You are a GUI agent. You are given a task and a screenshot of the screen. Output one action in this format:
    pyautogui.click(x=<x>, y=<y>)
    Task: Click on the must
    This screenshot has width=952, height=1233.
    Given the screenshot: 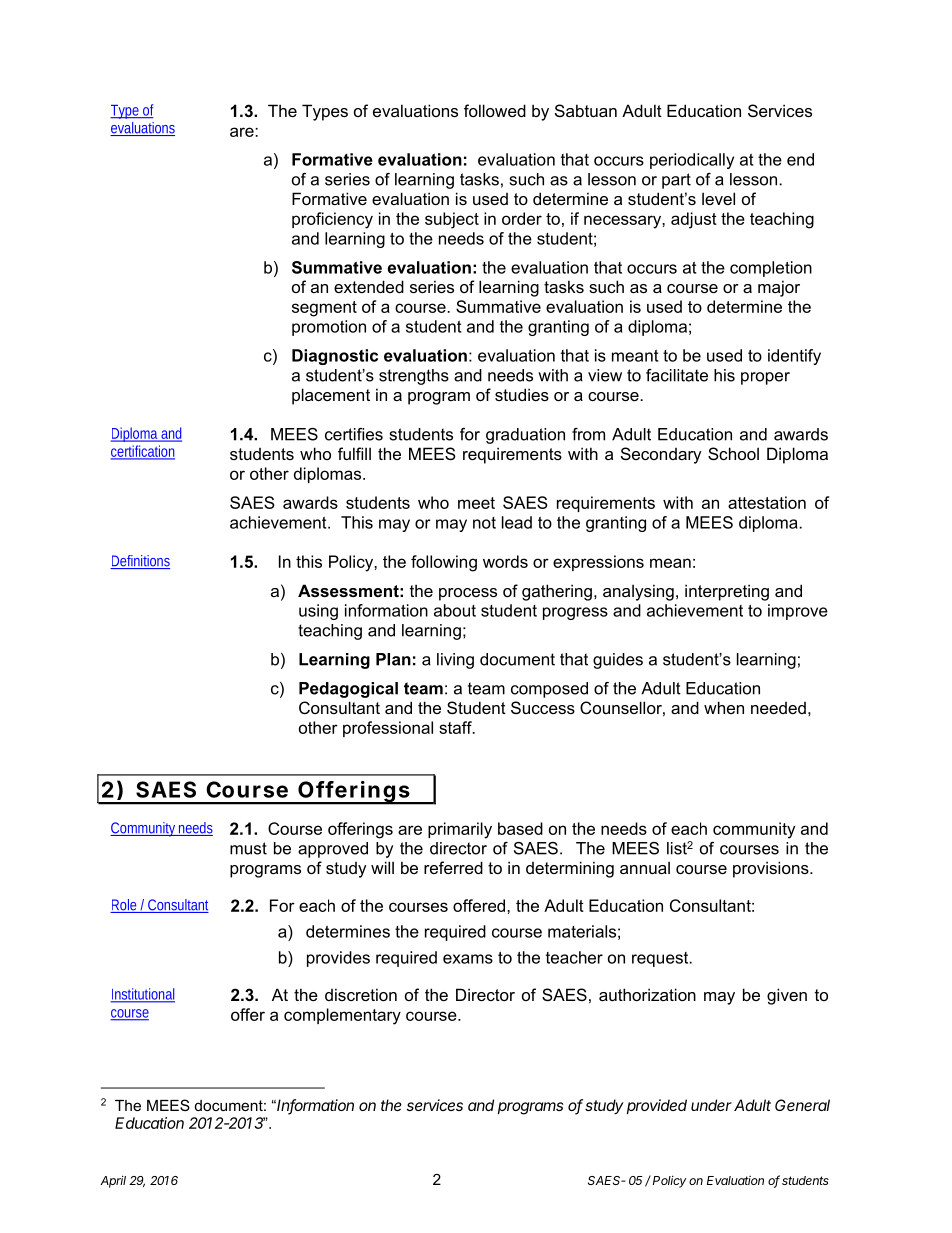 What is the action you would take?
    pyautogui.click(x=248, y=848)
